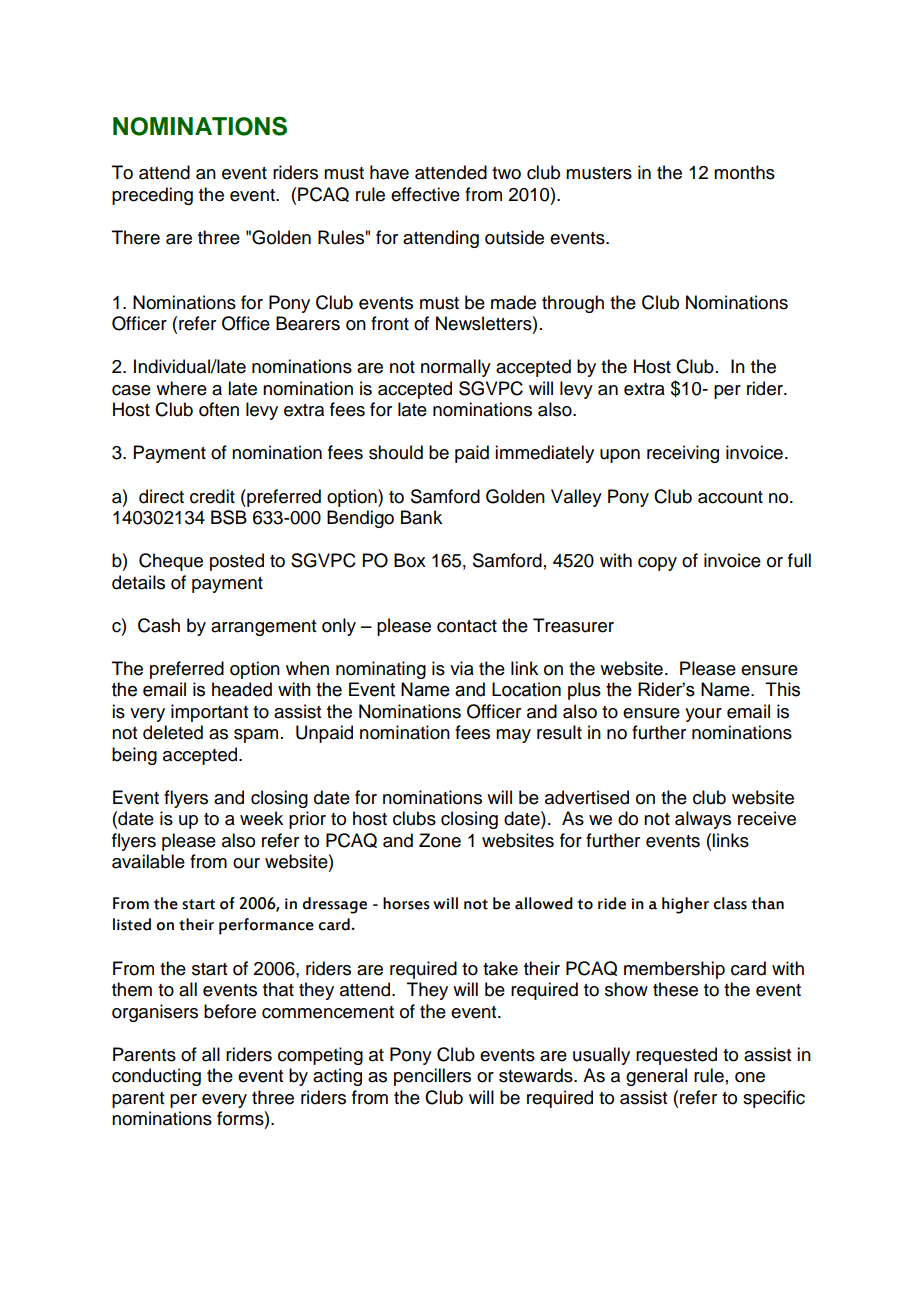  I want to click on available, so click(148, 861).
